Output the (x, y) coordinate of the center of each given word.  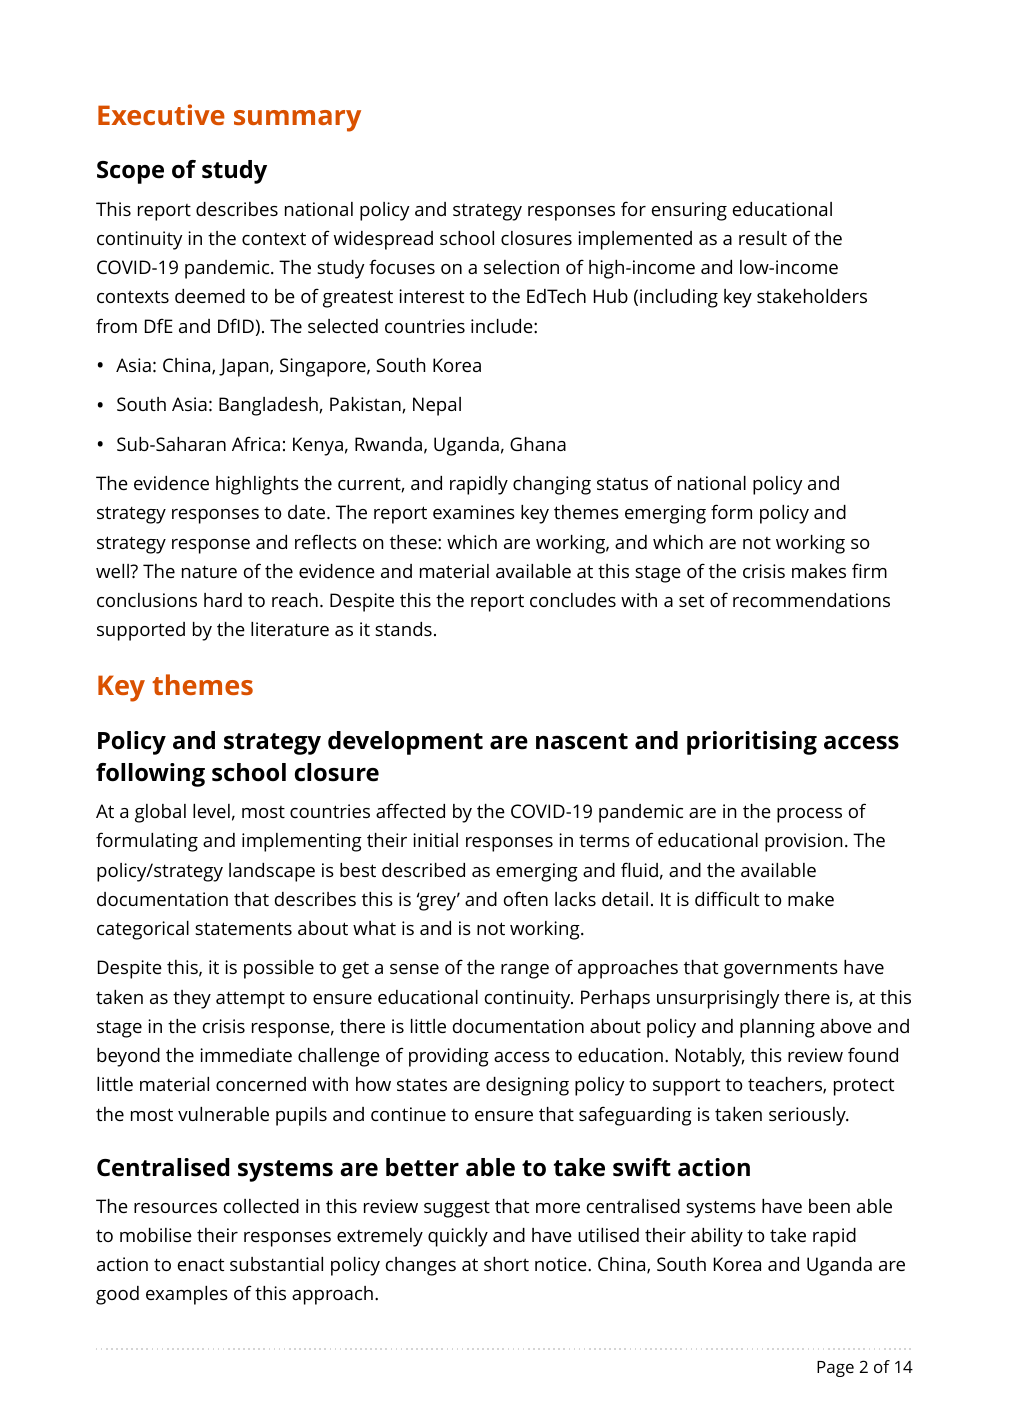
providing (449, 1057)
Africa (256, 443)
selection (521, 267)
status (622, 483)
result (763, 238)
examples (187, 1295)
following (150, 775)
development (405, 743)
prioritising (752, 743)
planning (777, 1028)
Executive (161, 114)
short (506, 1264)
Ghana (538, 444)
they (192, 999)
